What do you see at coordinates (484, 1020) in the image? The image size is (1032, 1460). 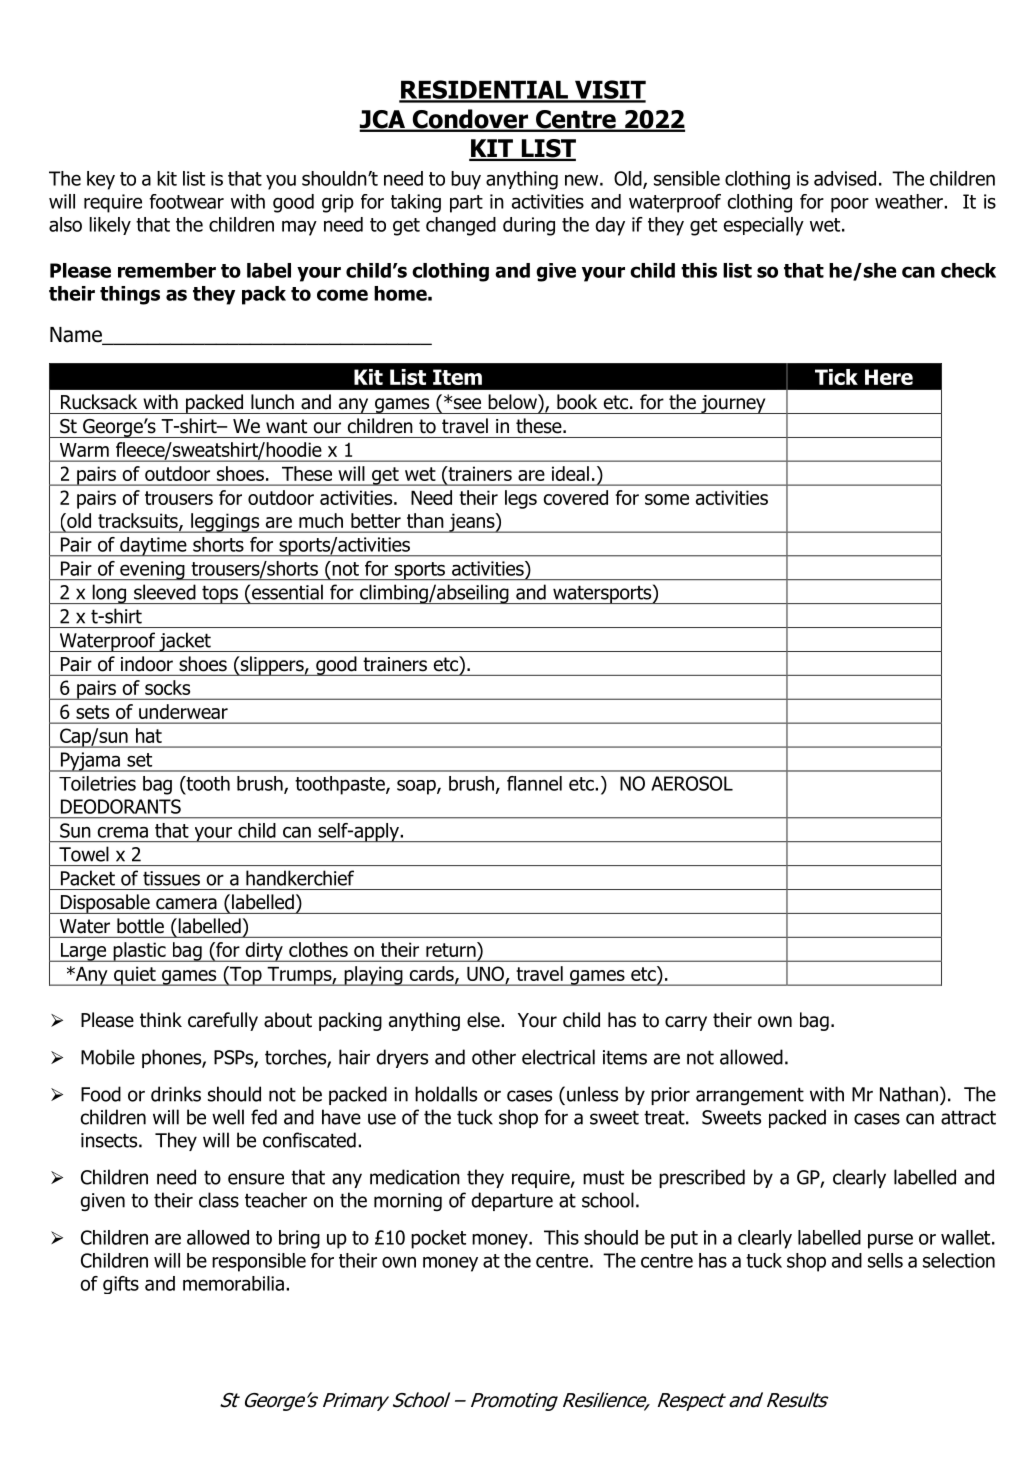 I see `else` at bounding box center [484, 1020].
